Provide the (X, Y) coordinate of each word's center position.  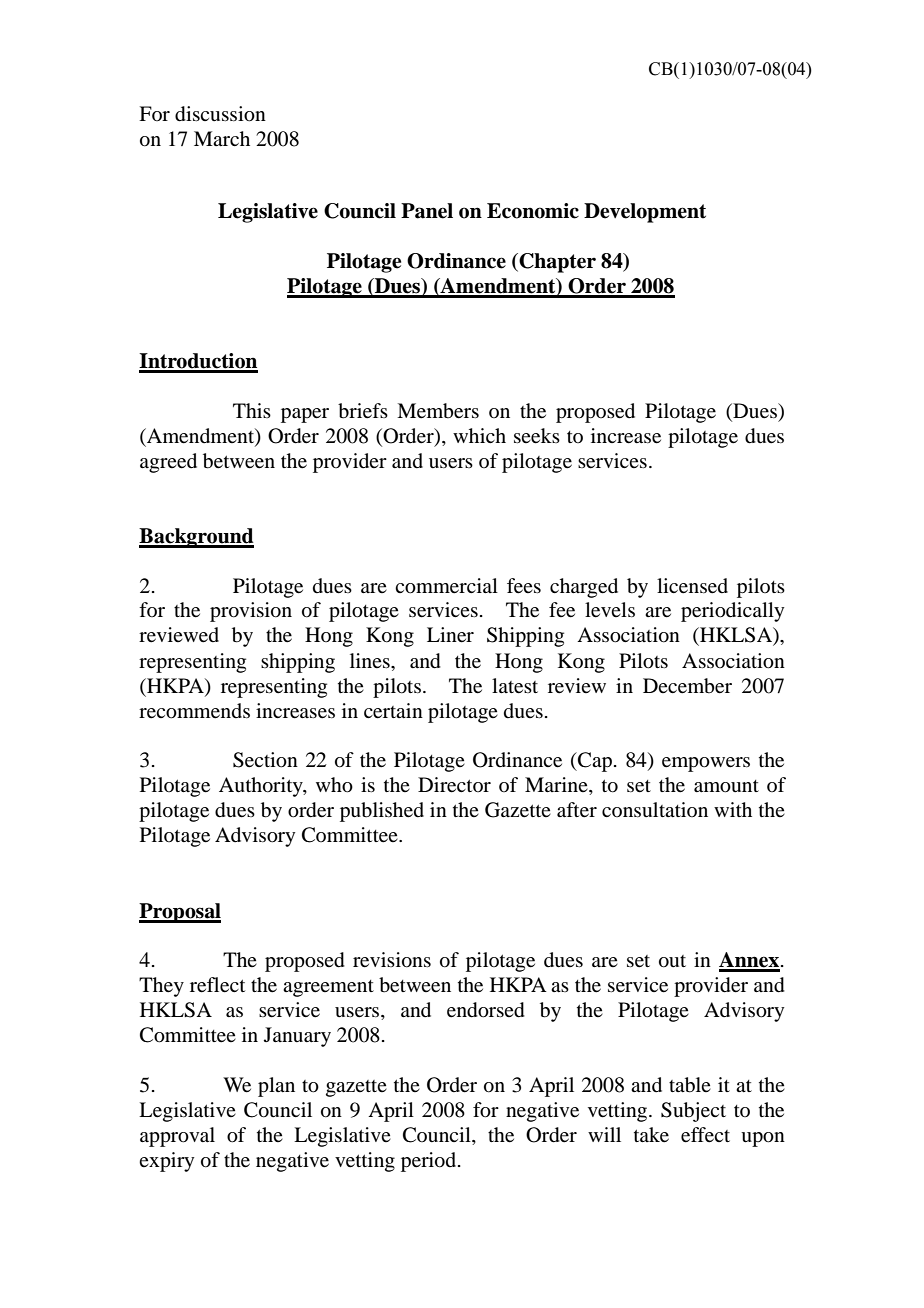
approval (177, 1137)
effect (705, 1135)
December (687, 686)
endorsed (486, 1010)
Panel (427, 211)
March (222, 138)
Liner (450, 635)
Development (645, 213)
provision (251, 612)
